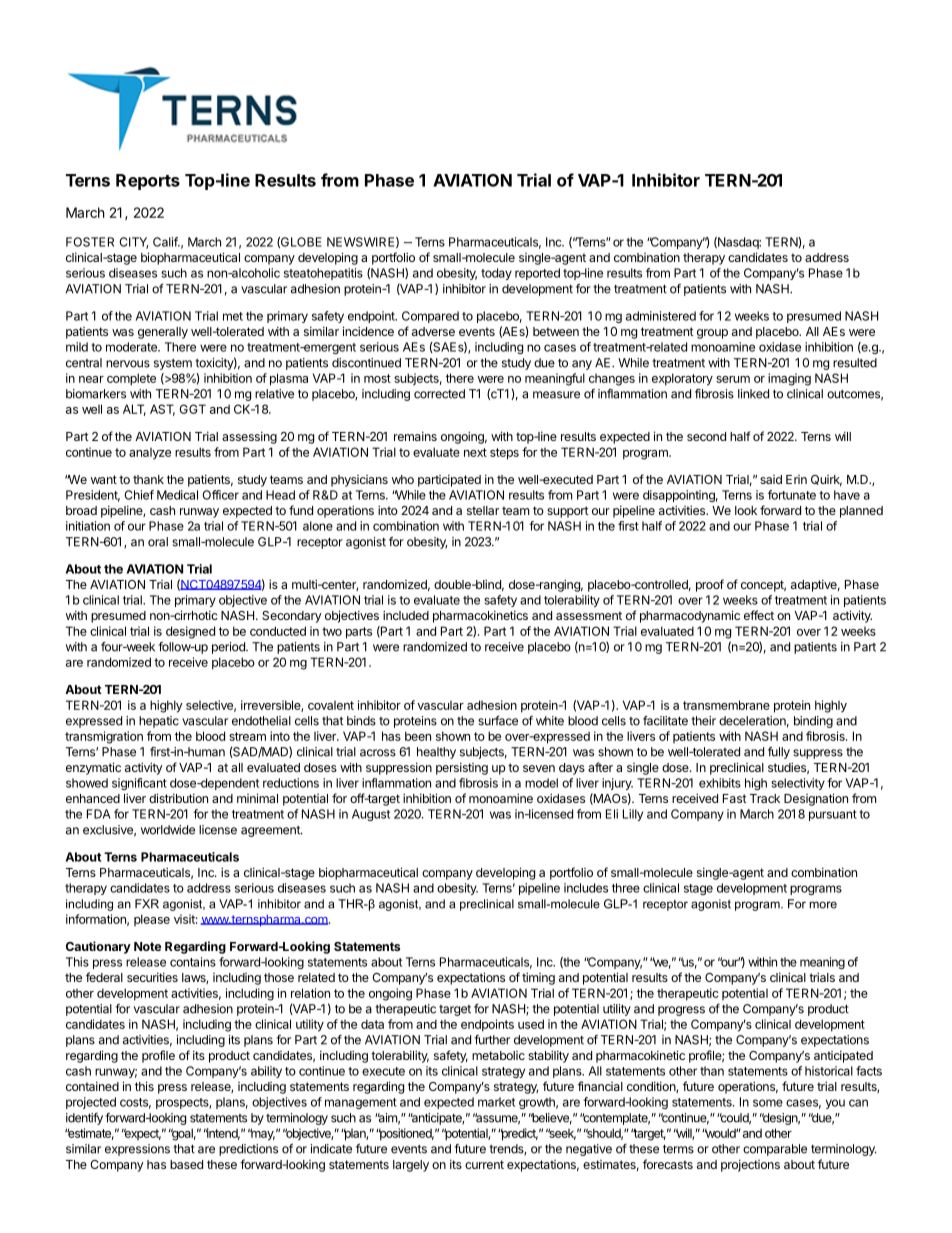  What do you see at coordinates (484, 1164) in the screenshot?
I see `current` at bounding box center [484, 1164].
